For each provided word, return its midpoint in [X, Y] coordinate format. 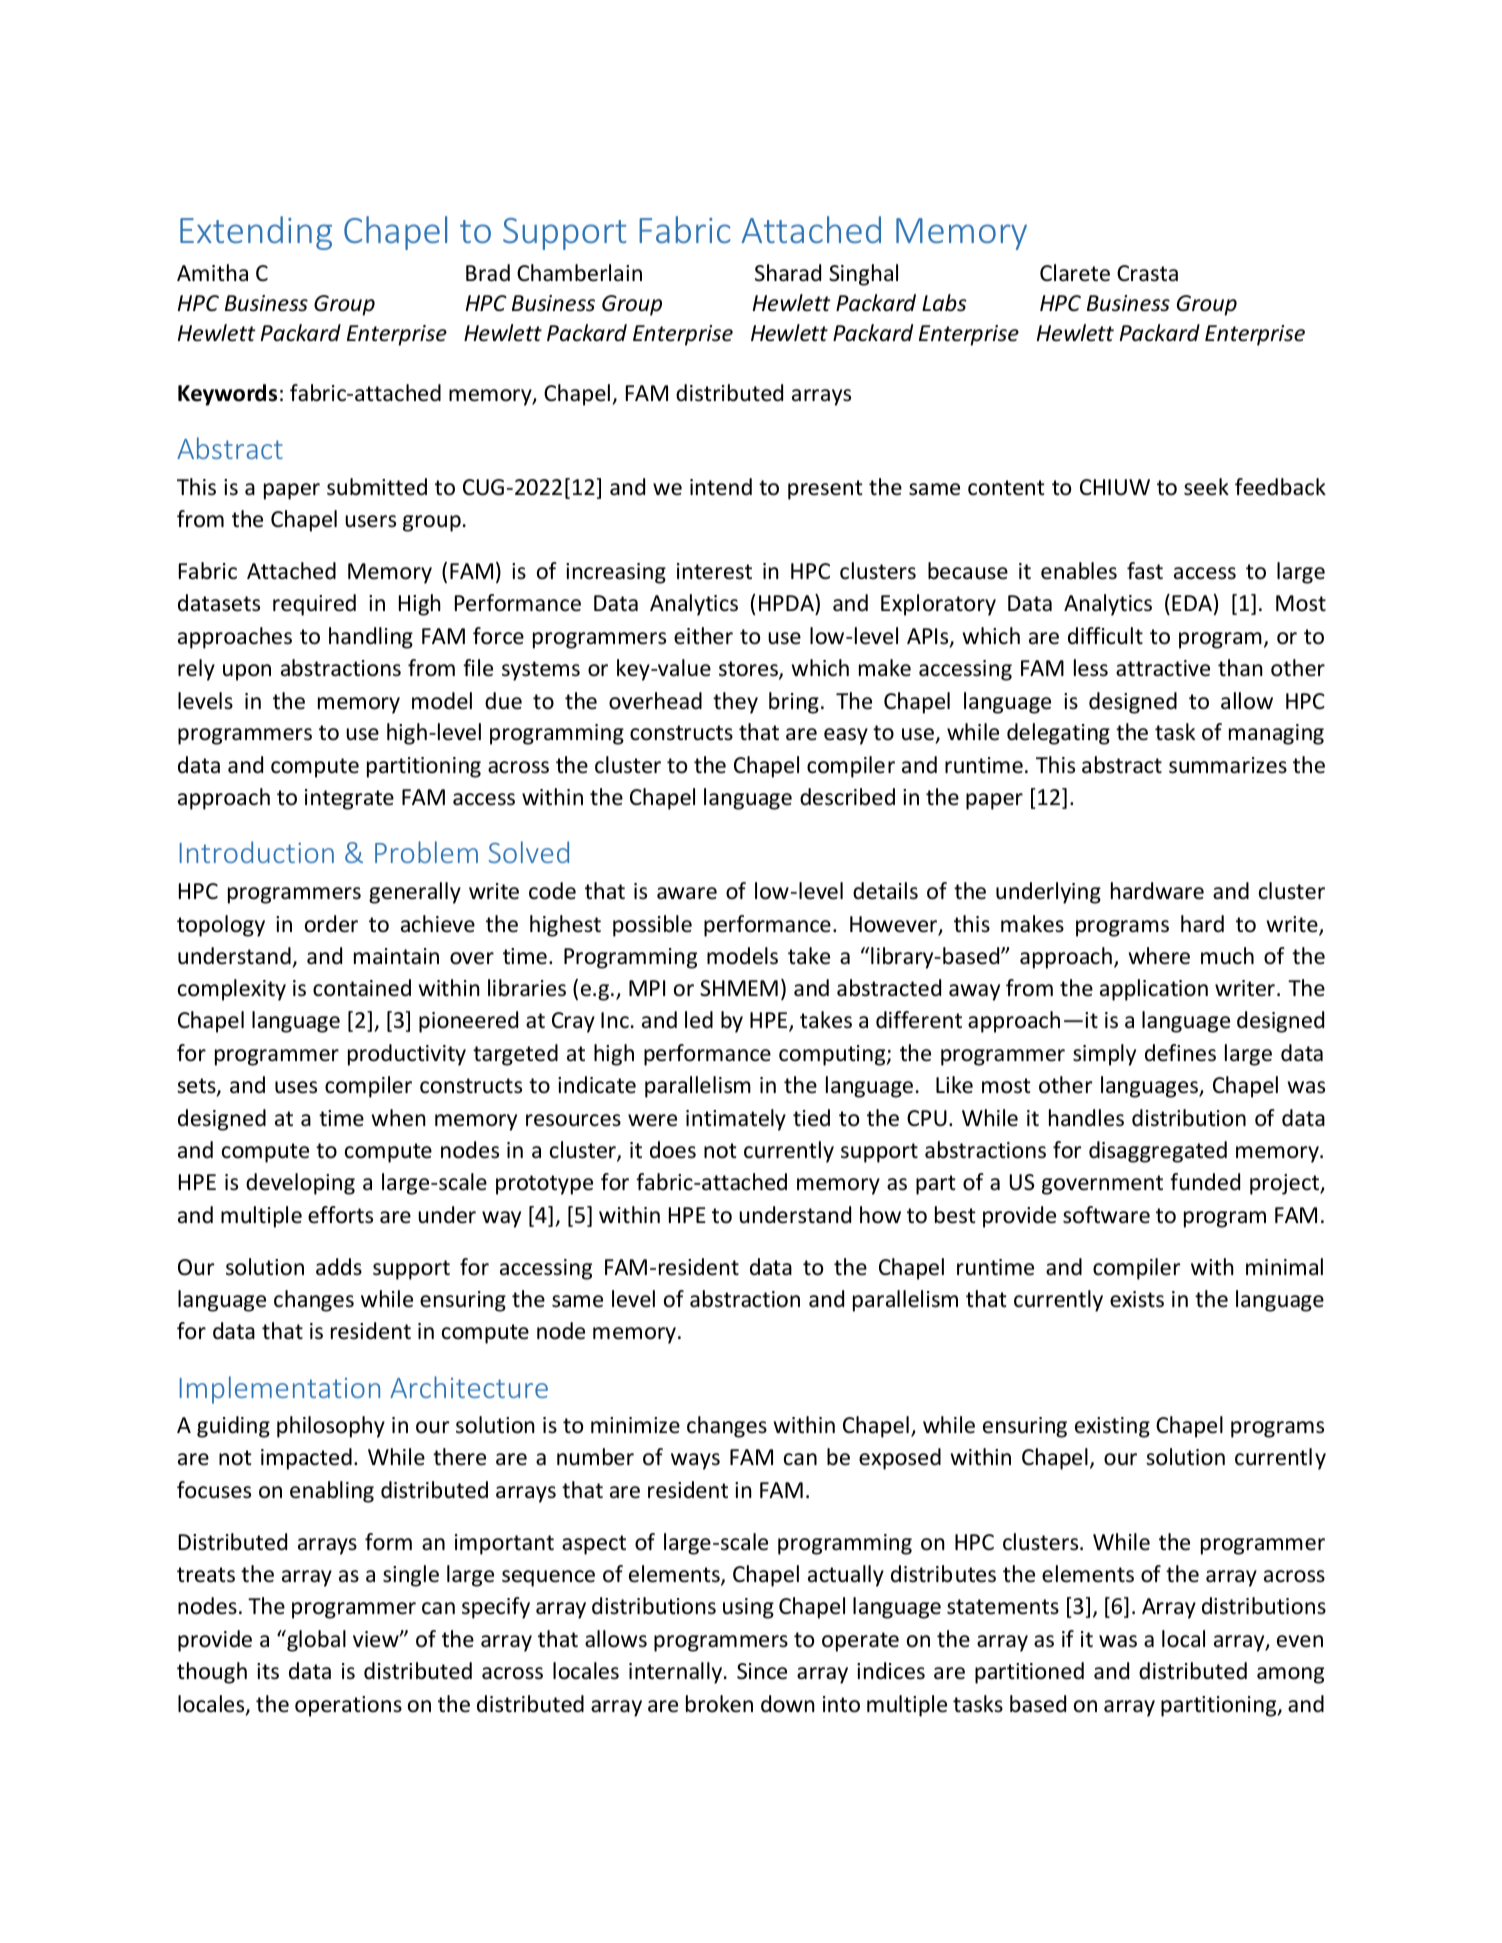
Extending [256, 233]
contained [362, 988]
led [699, 1020]
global [315, 1641]
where [1159, 956]
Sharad [788, 273]
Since [762, 1671]
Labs [944, 303]
